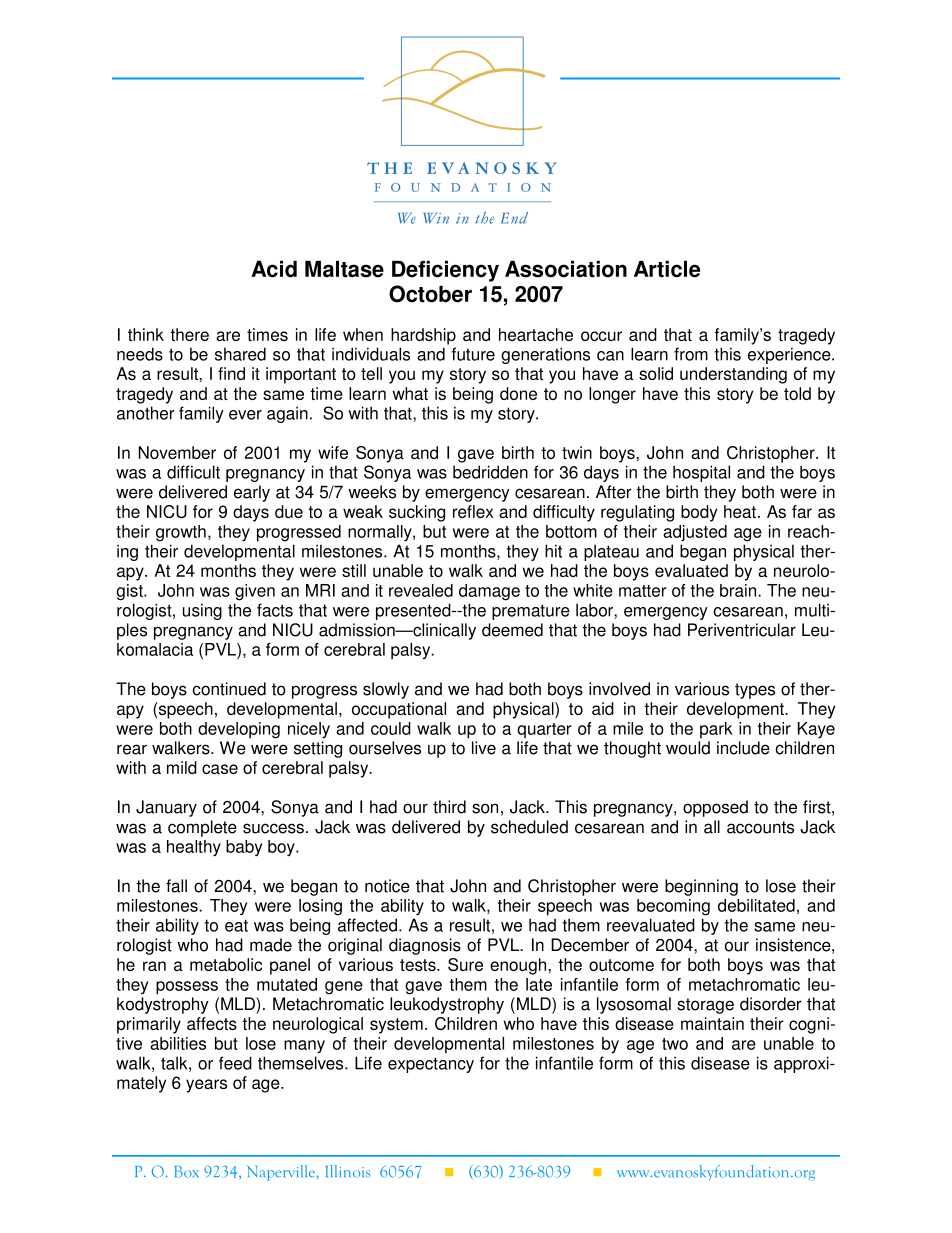 This image has height=1233, width=952. I want to click on reflex, so click(473, 511).
